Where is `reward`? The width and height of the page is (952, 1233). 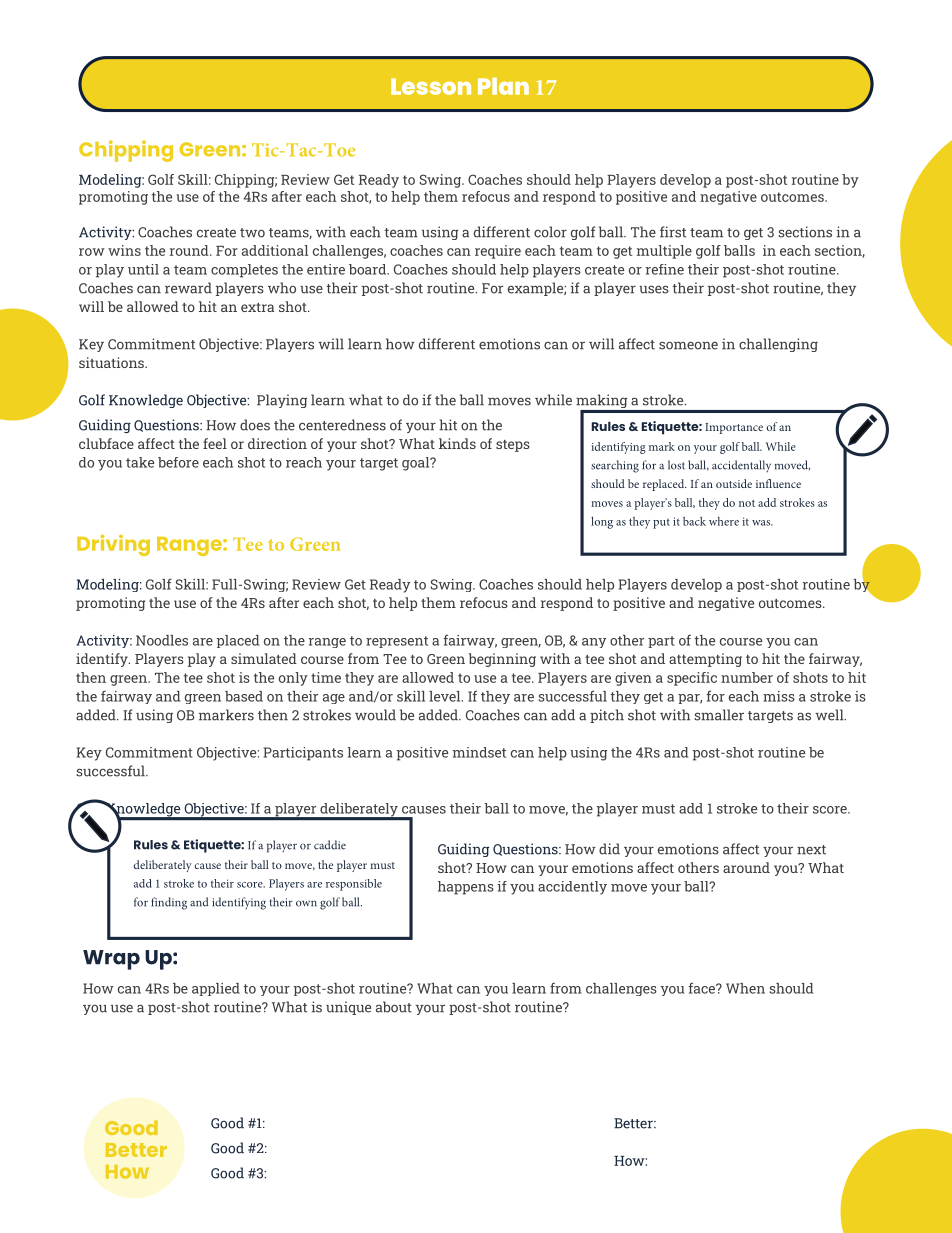 reward is located at coordinates (188, 288).
